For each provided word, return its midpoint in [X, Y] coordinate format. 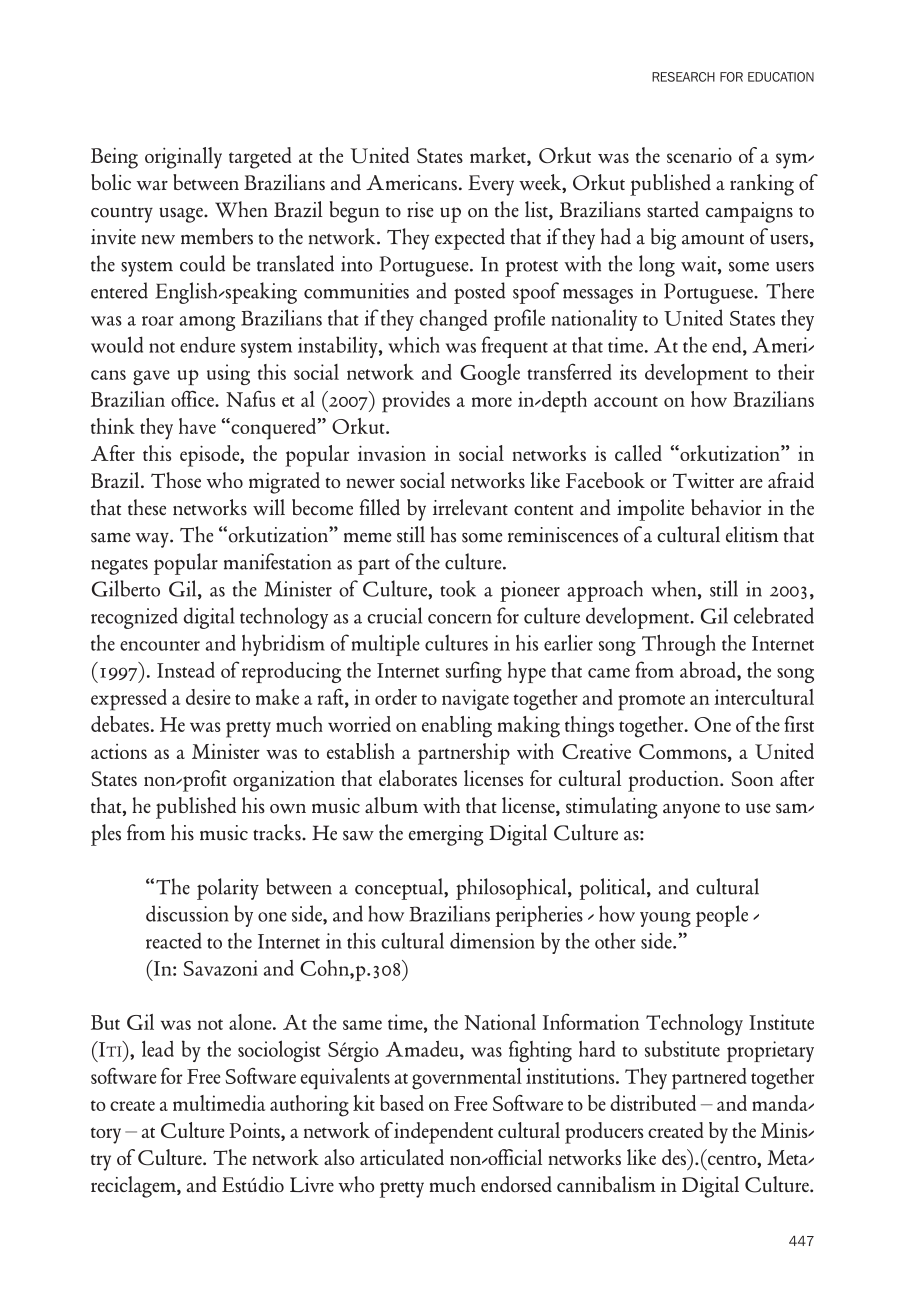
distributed [653, 1103]
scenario [699, 155]
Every [491, 185]
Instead [186, 670]
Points [255, 1132]
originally [183, 158]
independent [443, 1133]
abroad [709, 669]
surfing [474, 672]
